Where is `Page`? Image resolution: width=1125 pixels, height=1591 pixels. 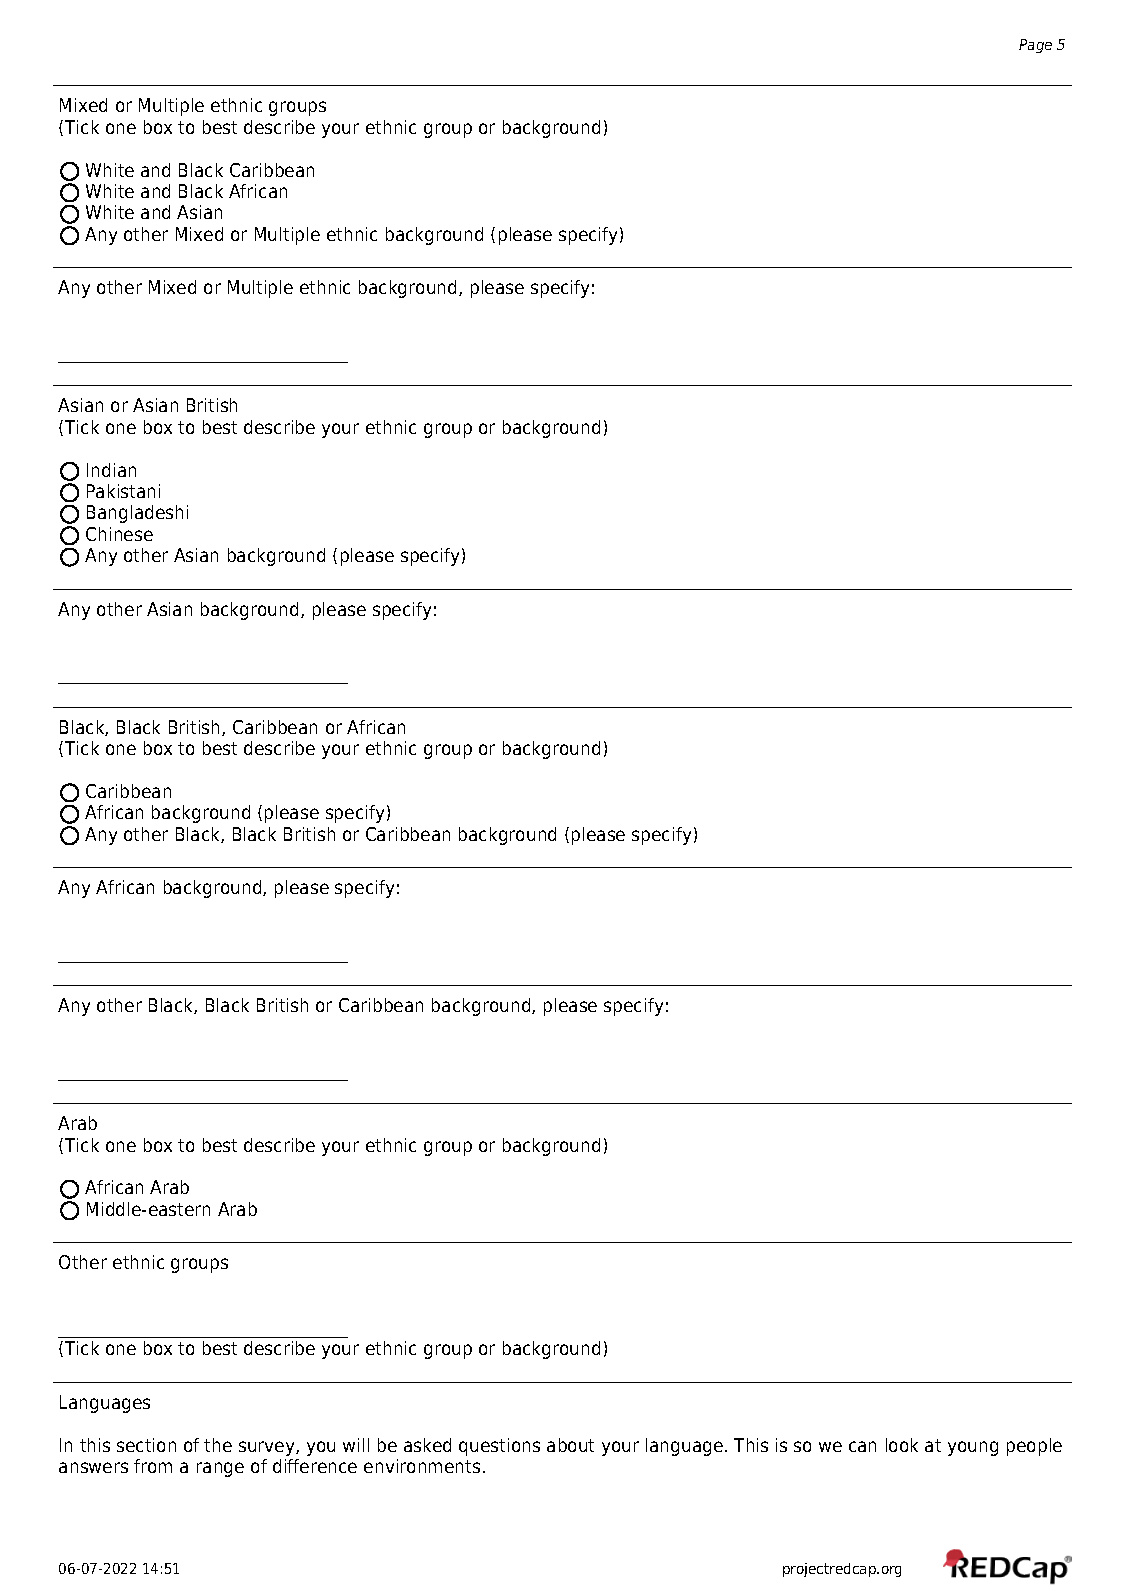
Page is located at coordinates (1035, 46).
